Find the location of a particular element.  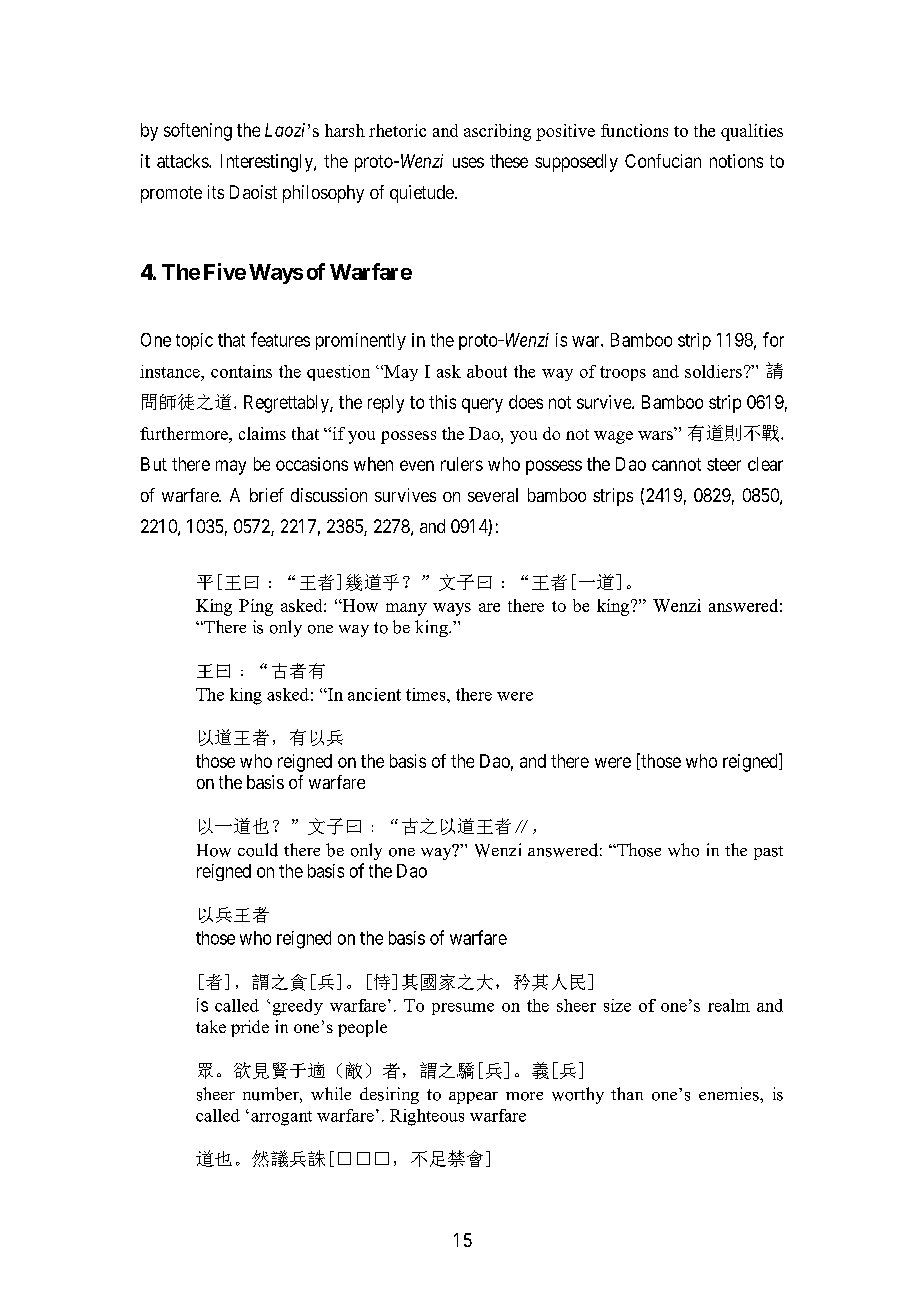

arrogant is located at coordinates (281, 1118).
